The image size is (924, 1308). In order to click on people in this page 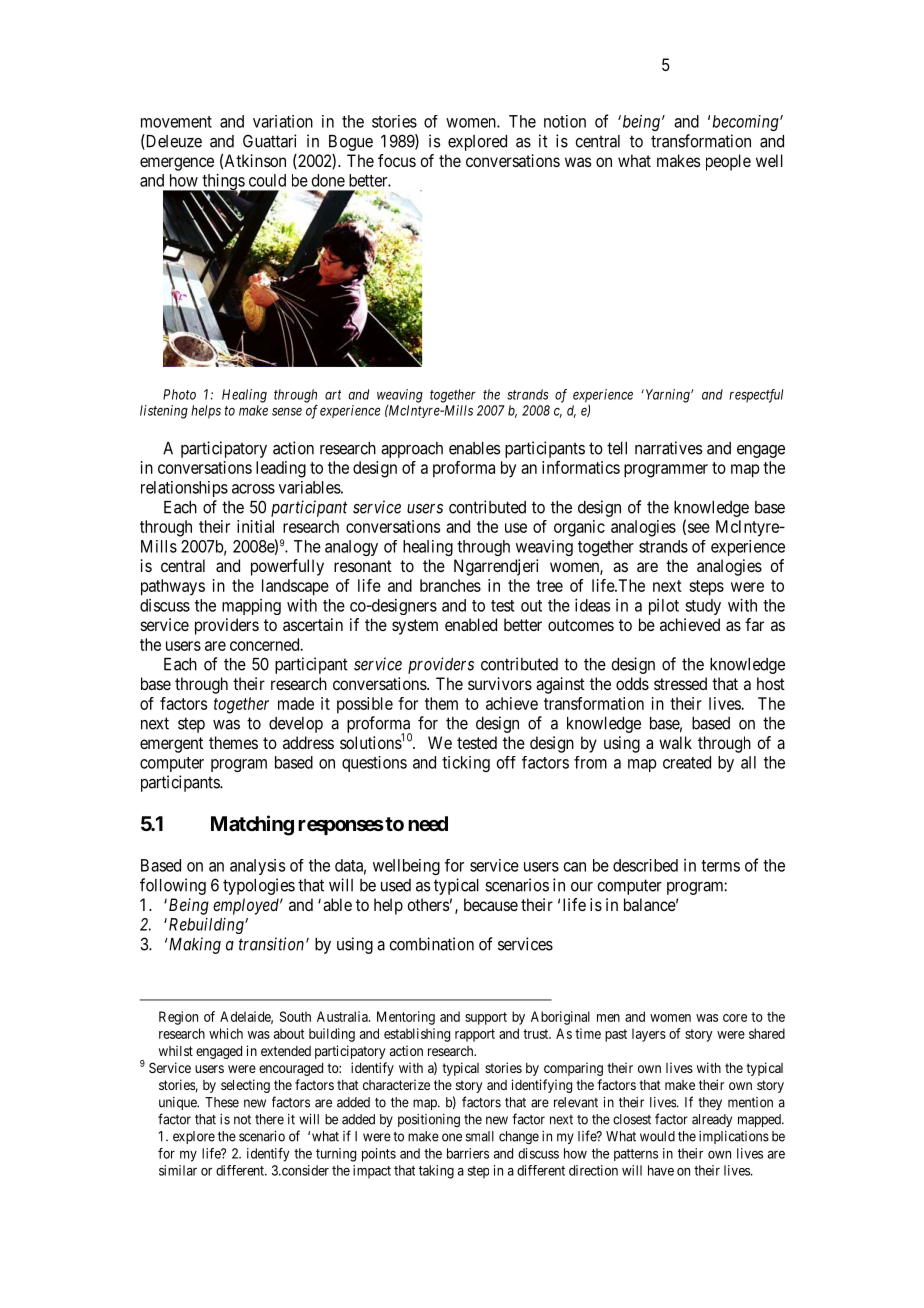, I will do `click(728, 162)`.
